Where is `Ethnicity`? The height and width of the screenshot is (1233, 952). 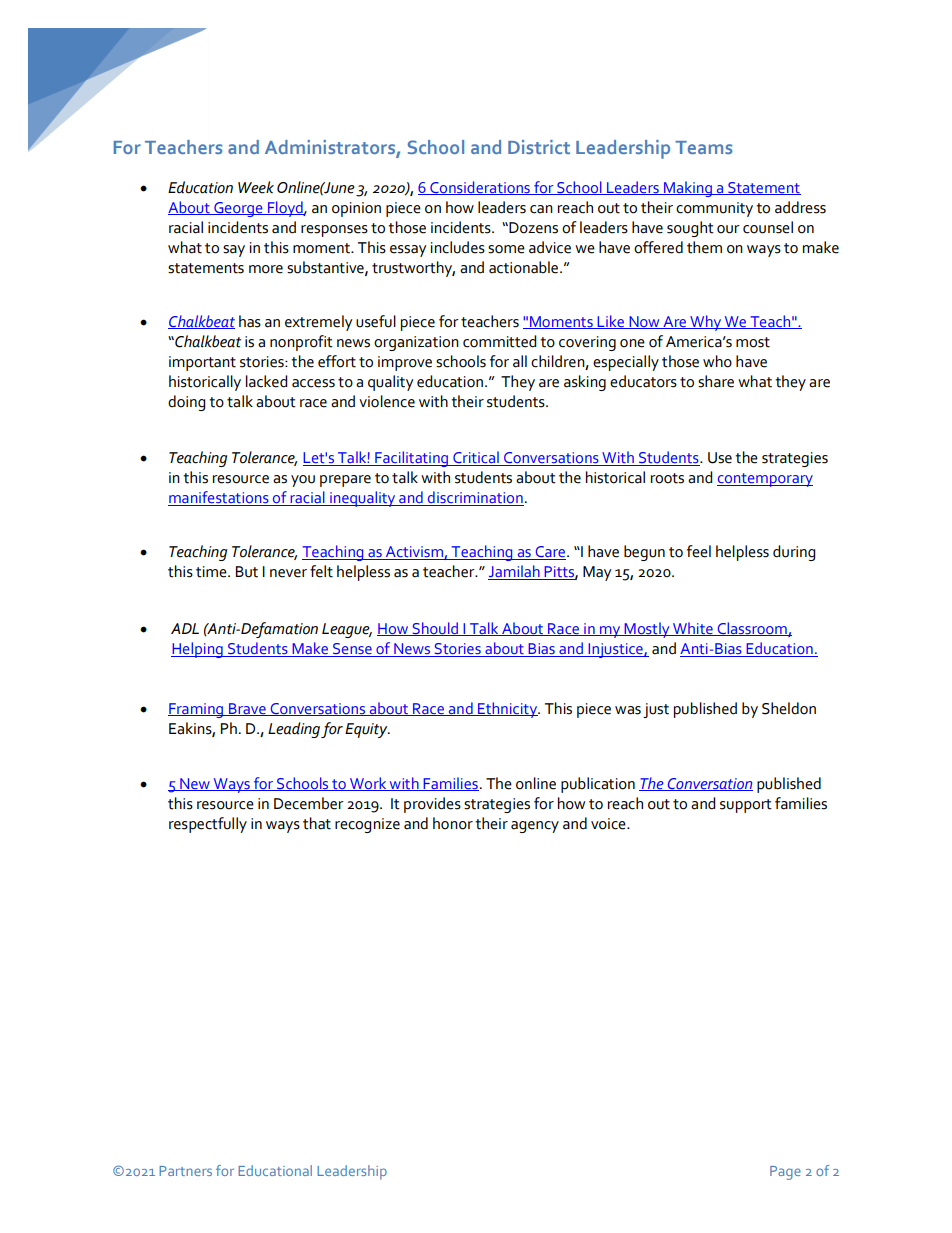
Ethnicity is located at coordinates (508, 710).
